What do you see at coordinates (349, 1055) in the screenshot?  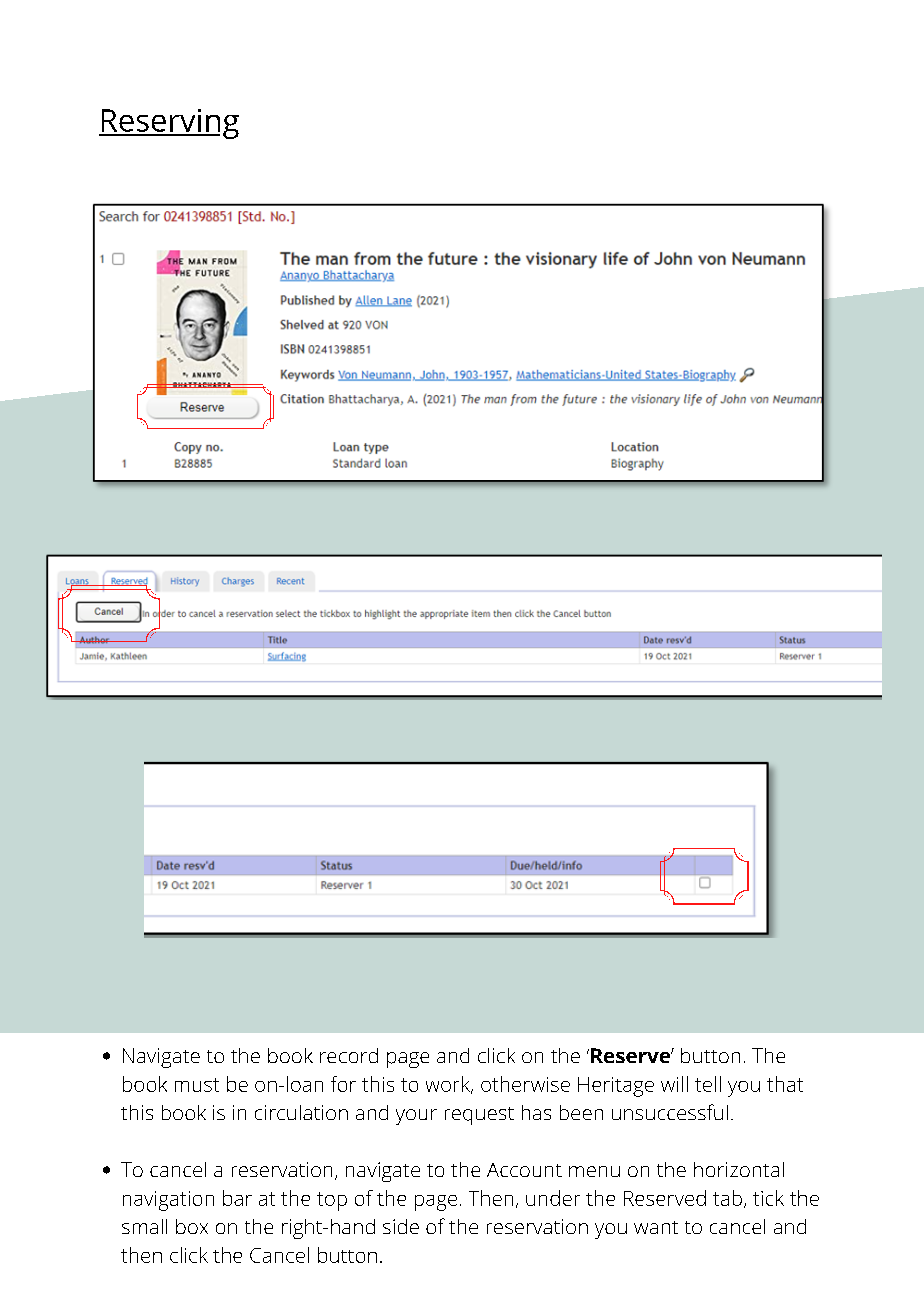 I see `record` at bounding box center [349, 1055].
